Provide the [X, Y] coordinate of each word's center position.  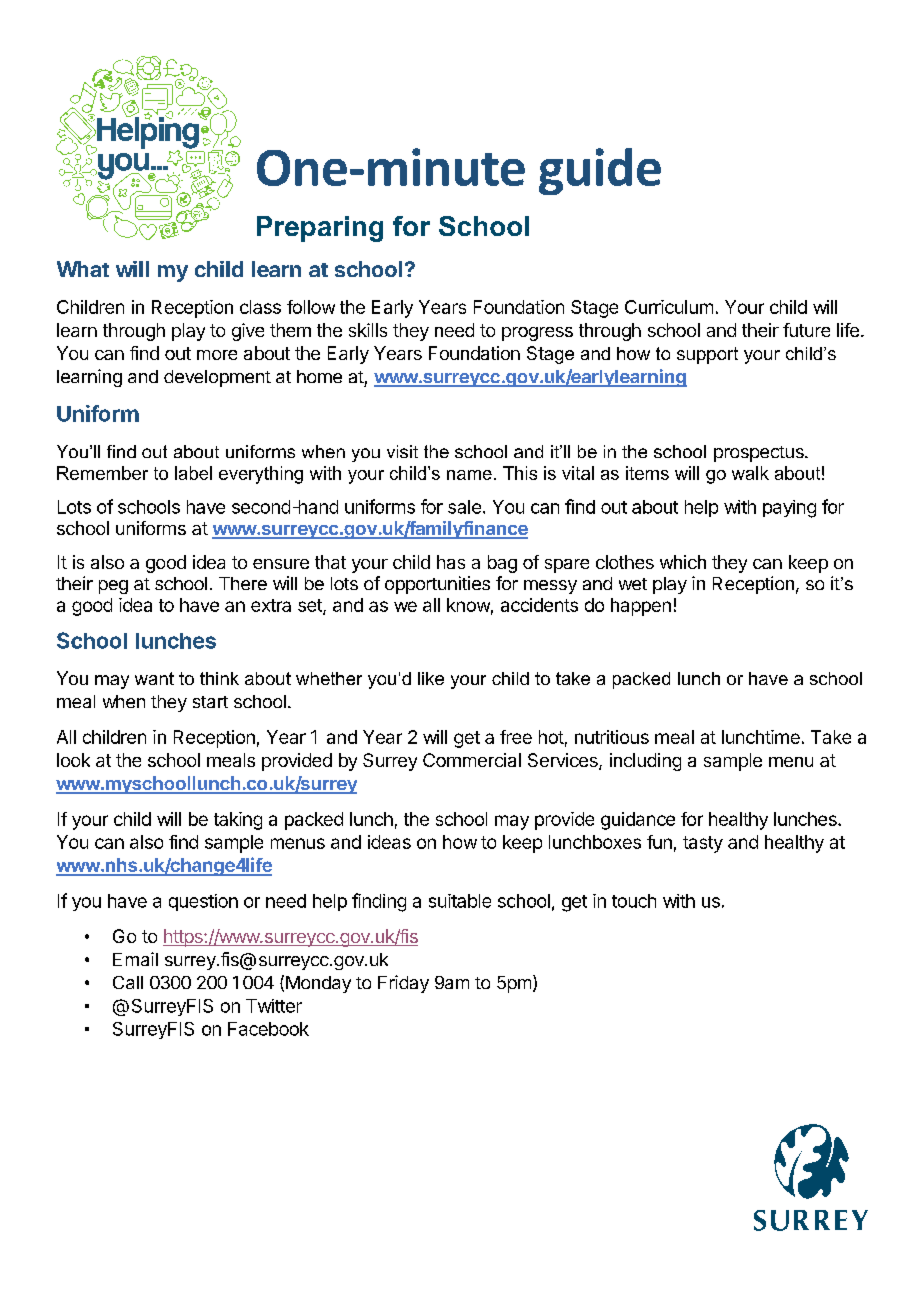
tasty [703, 844]
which [683, 562]
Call [128, 982]
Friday [403, 984]
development [217, 378]
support [707, 355]
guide [600, 171]
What [83, 269]
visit [402, 451]
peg [113, 587]
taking [238, 821]
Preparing [320, 229]
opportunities [437, 585]
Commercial [472, 760]
